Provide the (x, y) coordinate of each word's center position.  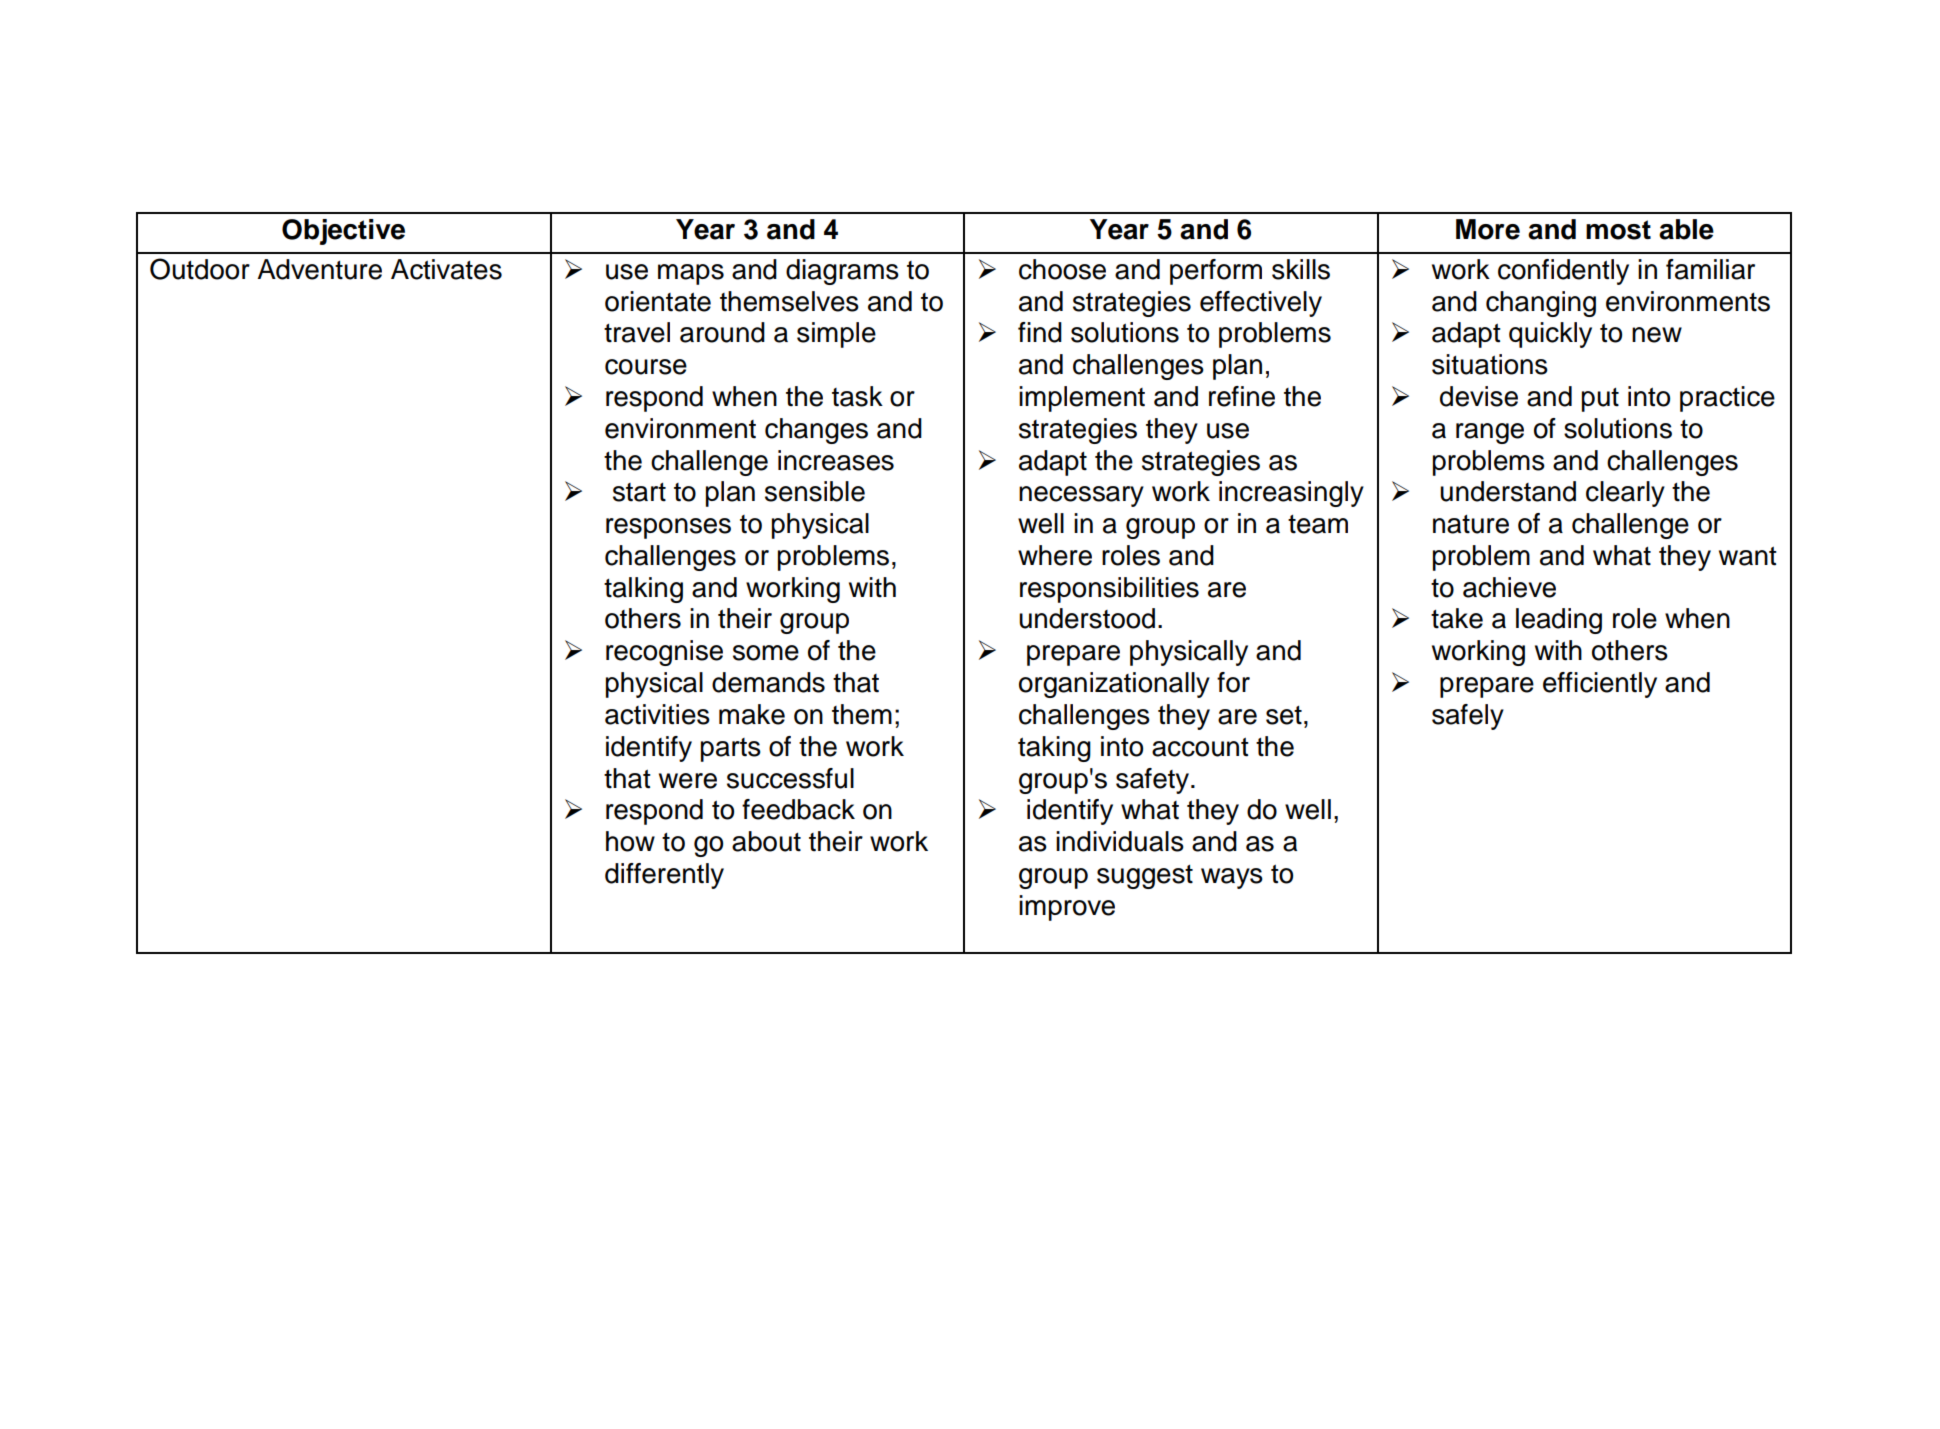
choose (1062, 269)
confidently (1563, 272)
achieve (1509, 587)
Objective (343, 232)
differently (664, 876)
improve (1067, 908)
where (1055, 555)
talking (643, 590)
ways (1232, 878)
